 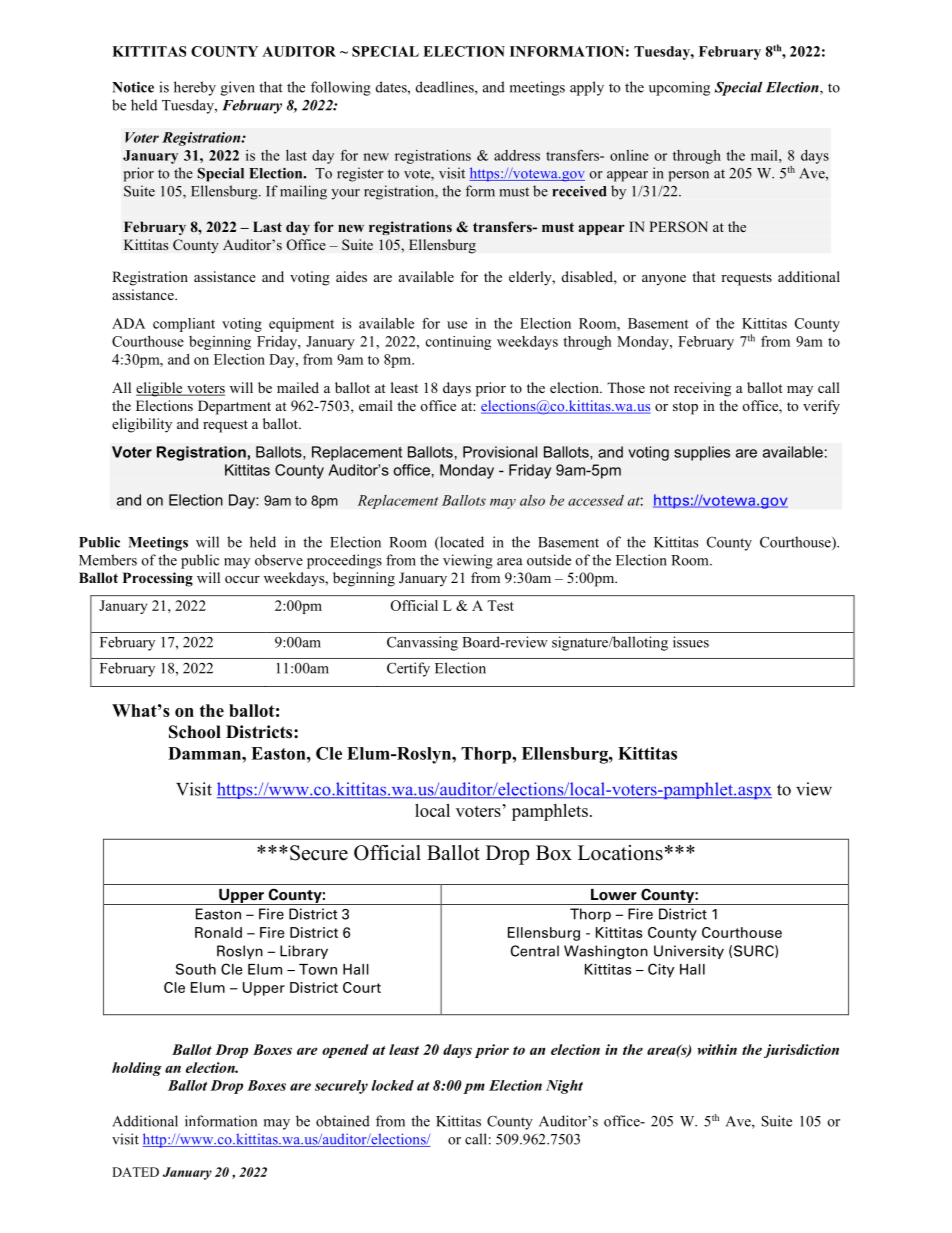 I want to click on upcoming, so click(x=679, y=88).
